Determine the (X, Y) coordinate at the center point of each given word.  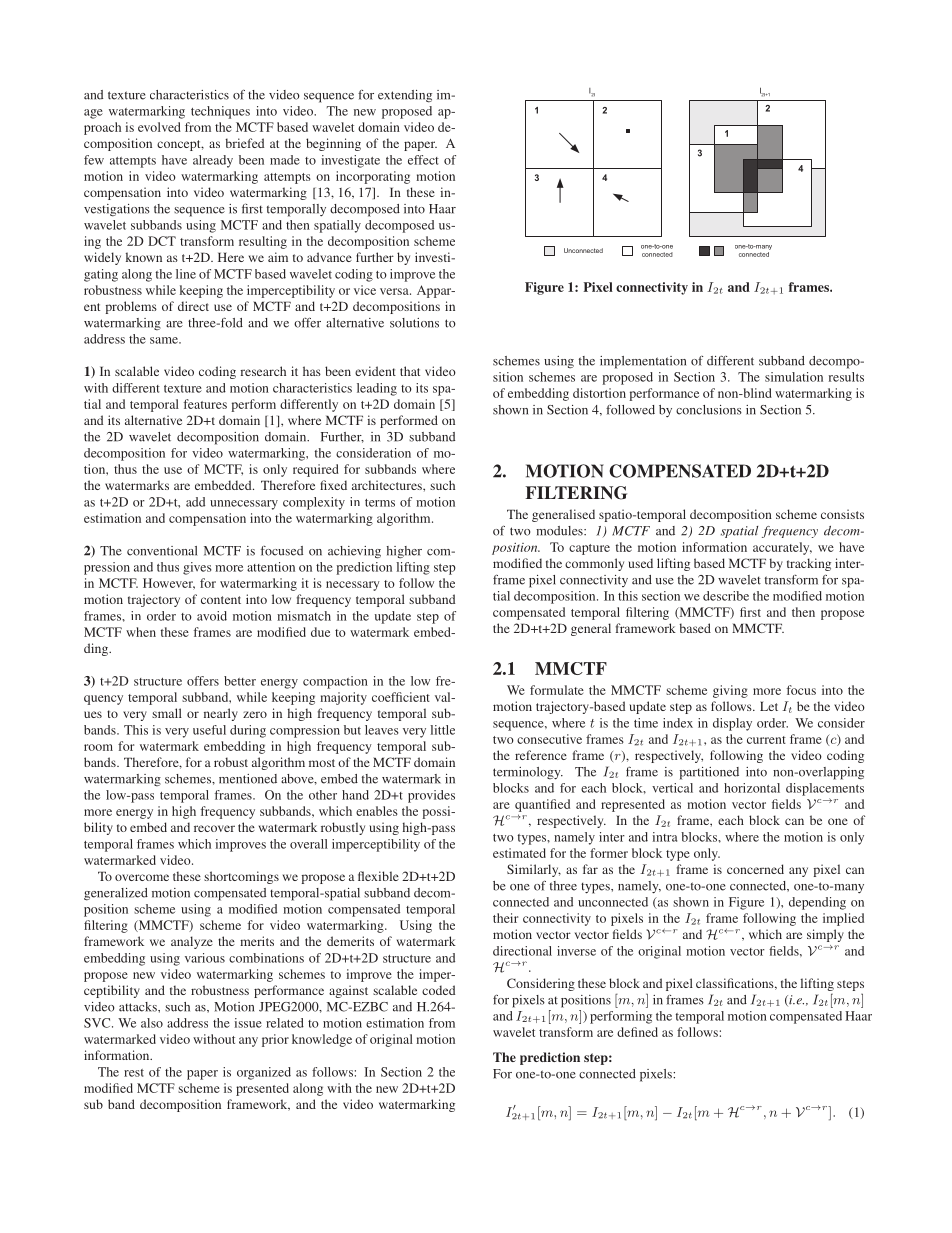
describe (726, 596)
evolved (159, 127)
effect (423, 160)
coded (438, 990)
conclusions (709, 410)
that (410, 371)
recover (214, 828)
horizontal (752, 788)
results (846, 377)
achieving (354, 552)
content (221, 600)
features (205, 404)
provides (431, 796)
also (152, 1023)
